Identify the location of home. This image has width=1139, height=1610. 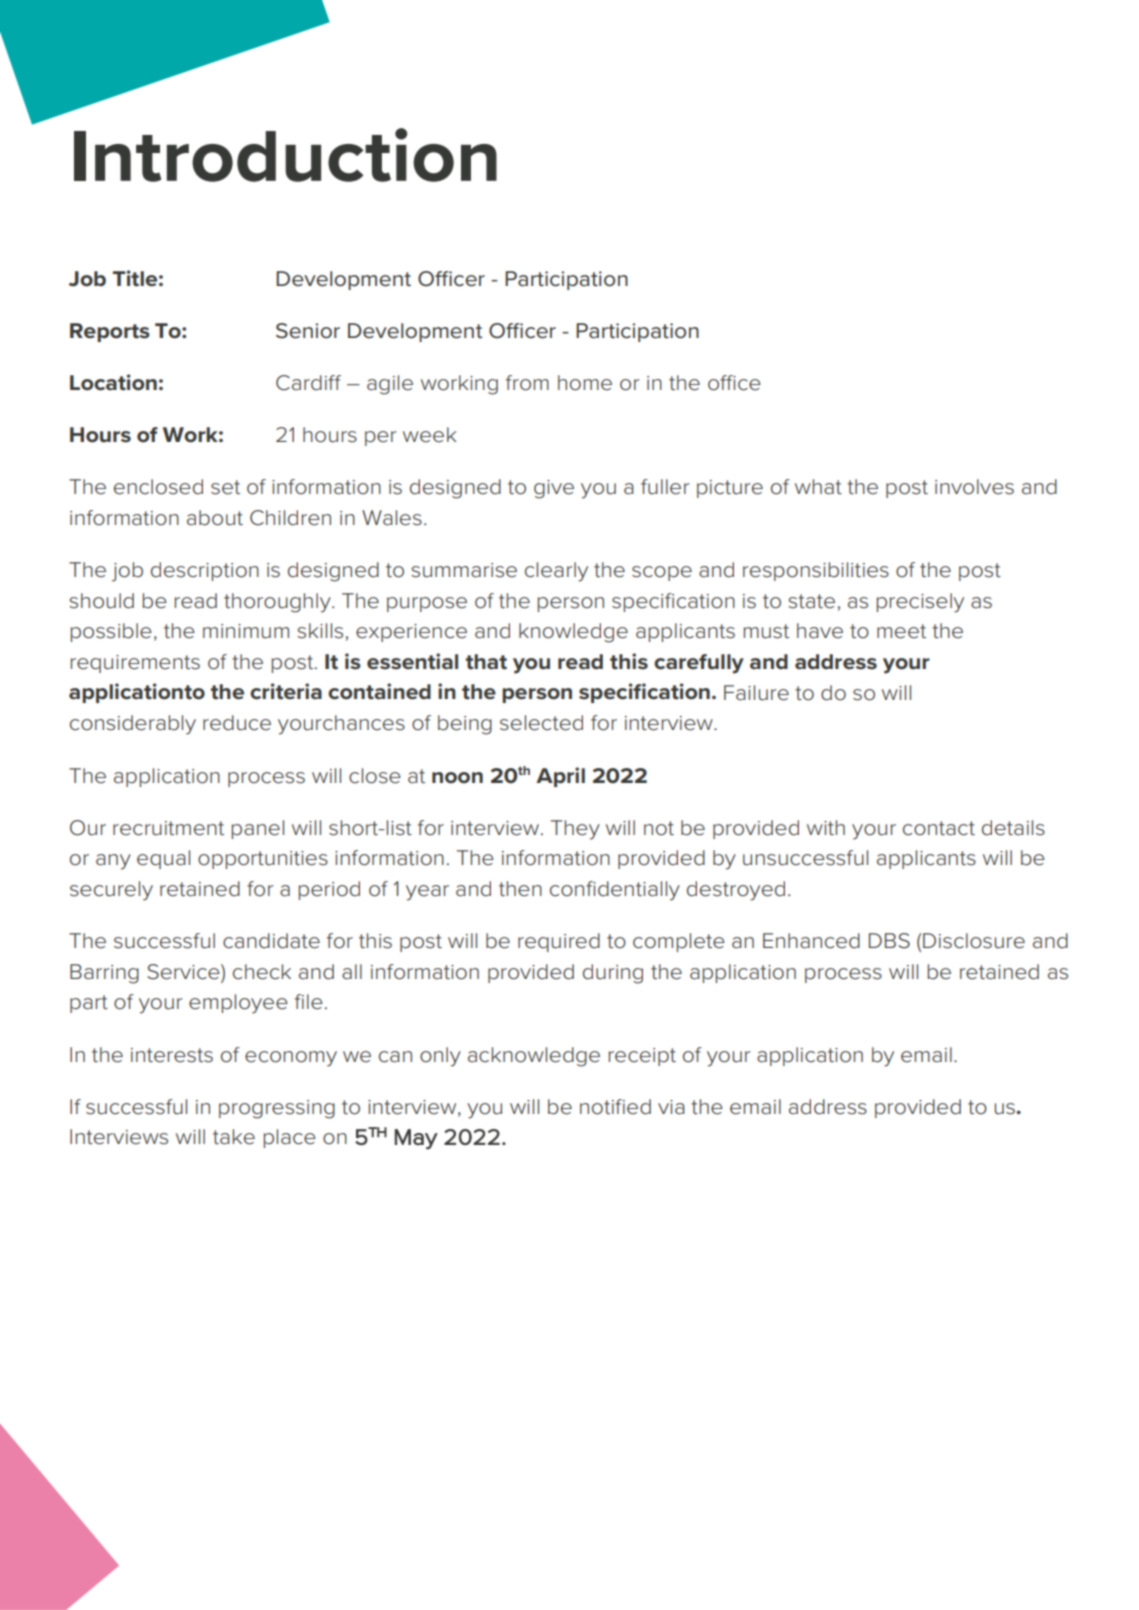
(585, 383).
